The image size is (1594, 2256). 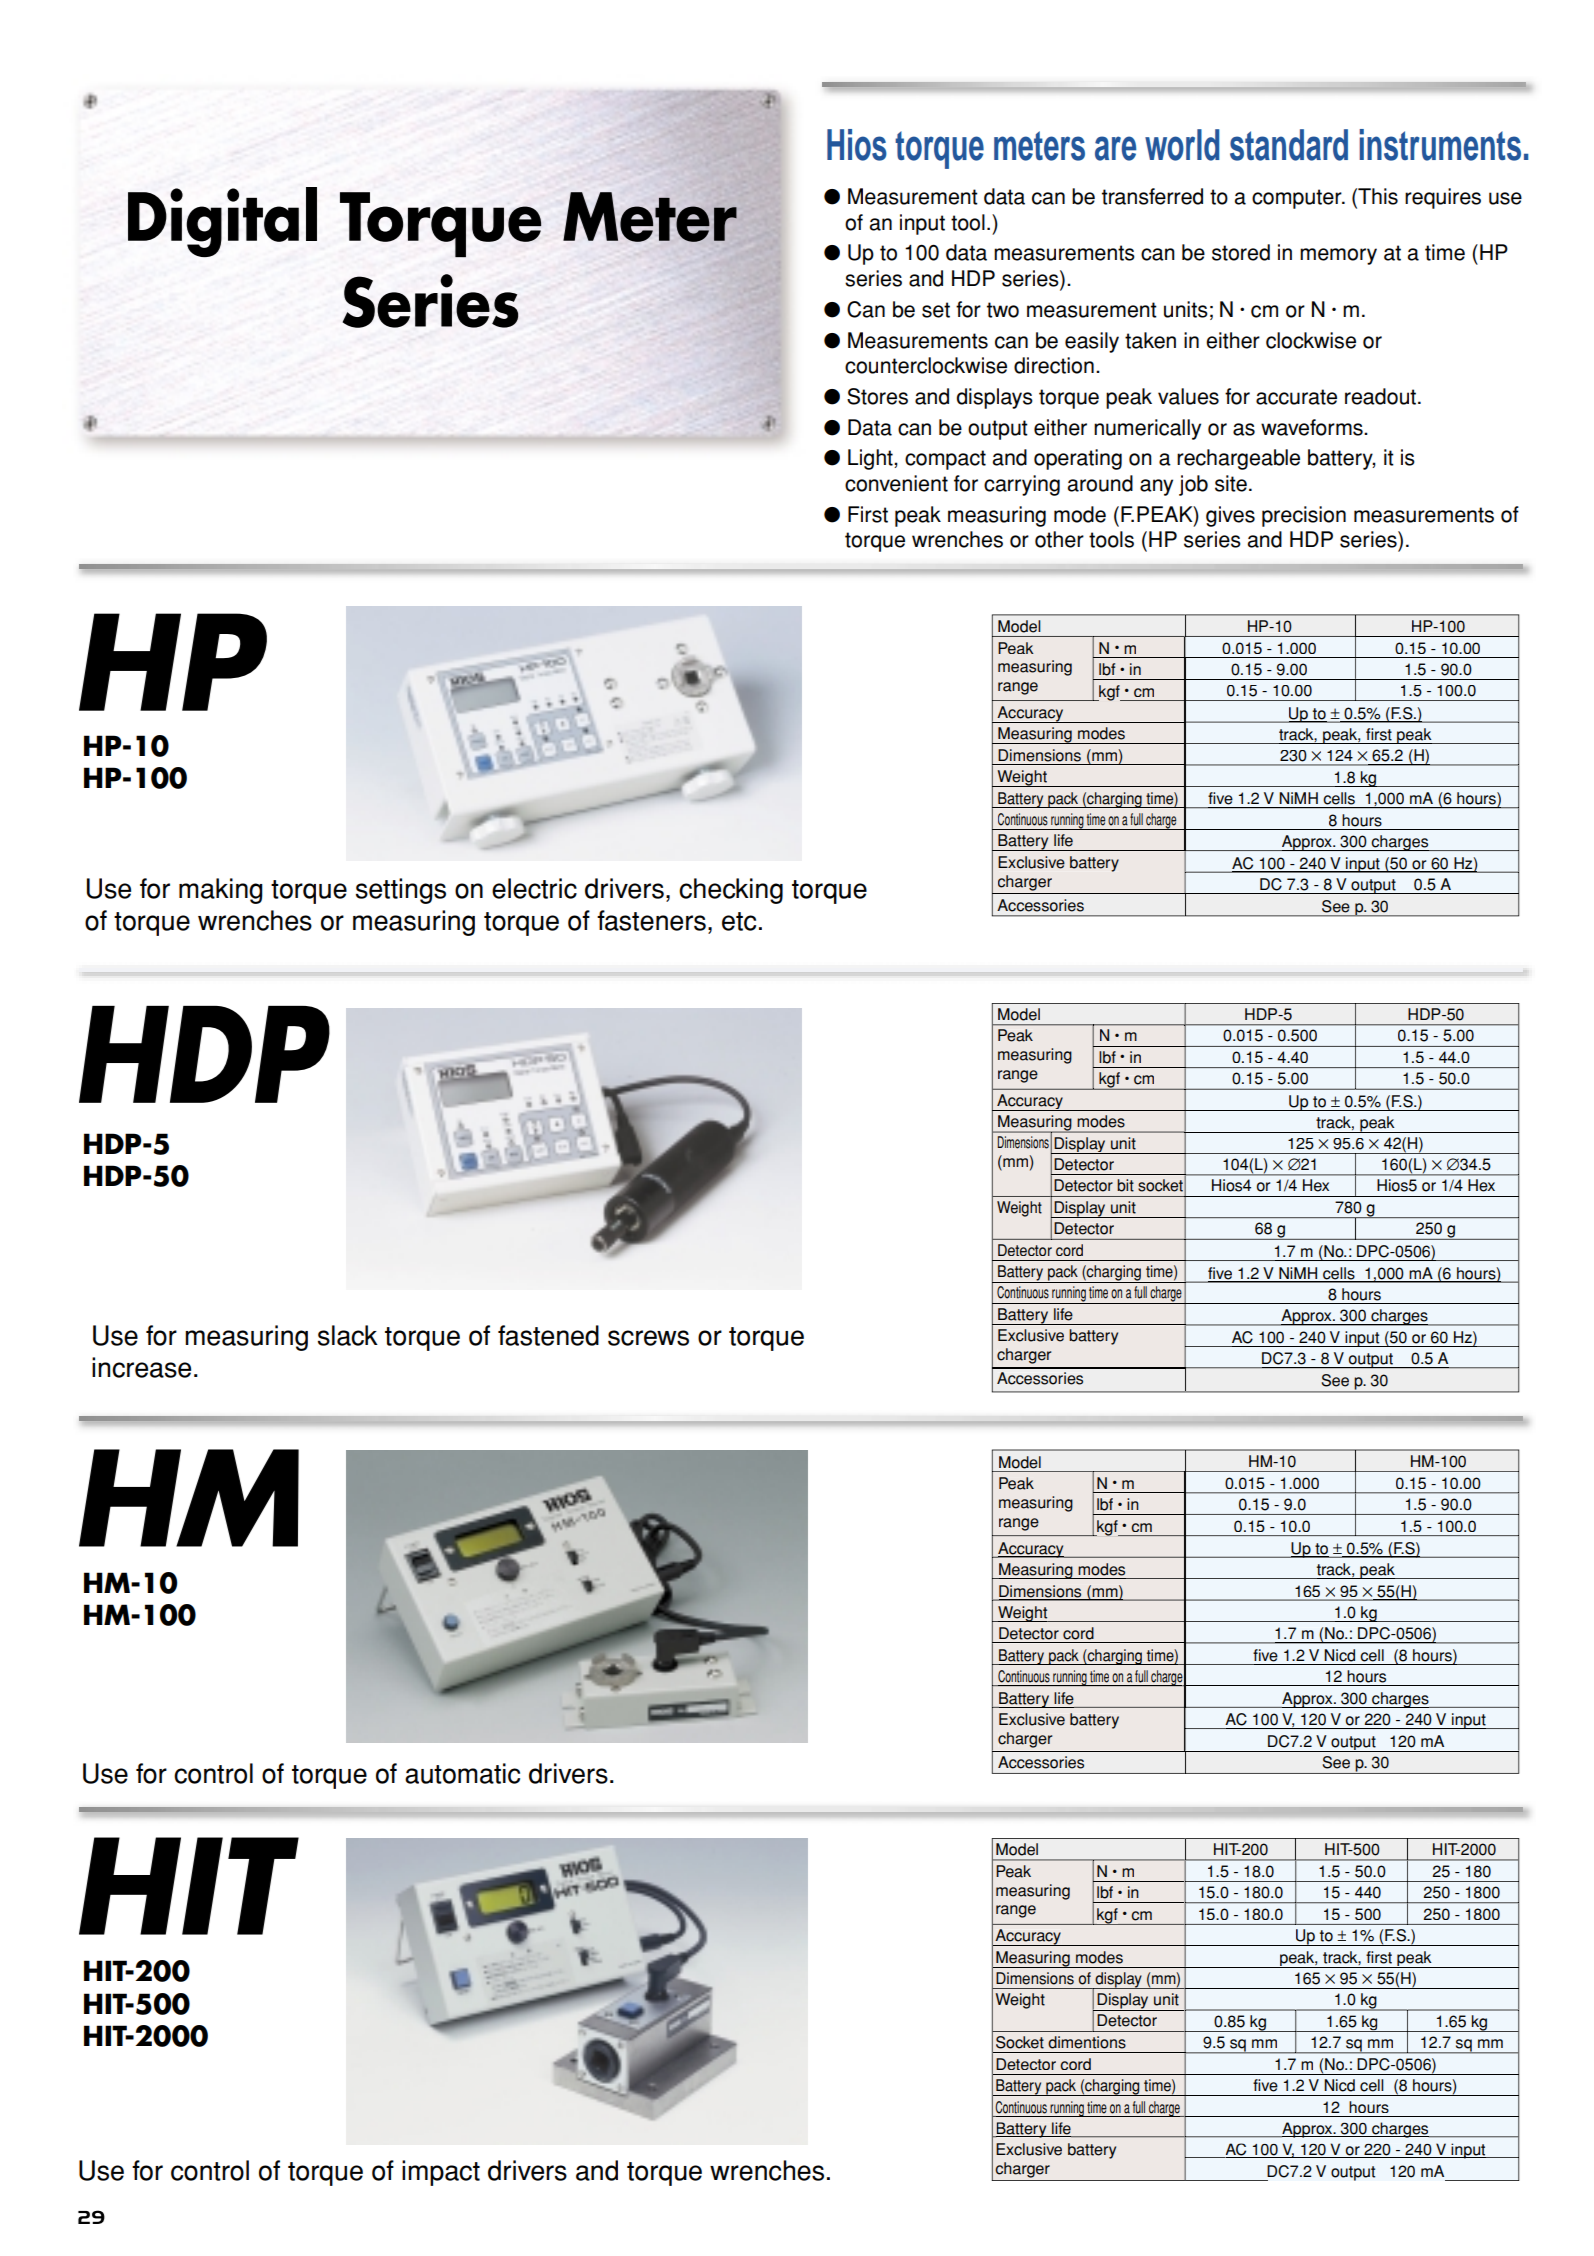 What do you see at coordinates (1125, 1185) in the document?
I see `bit` at bounding box center [1125, 1185].
